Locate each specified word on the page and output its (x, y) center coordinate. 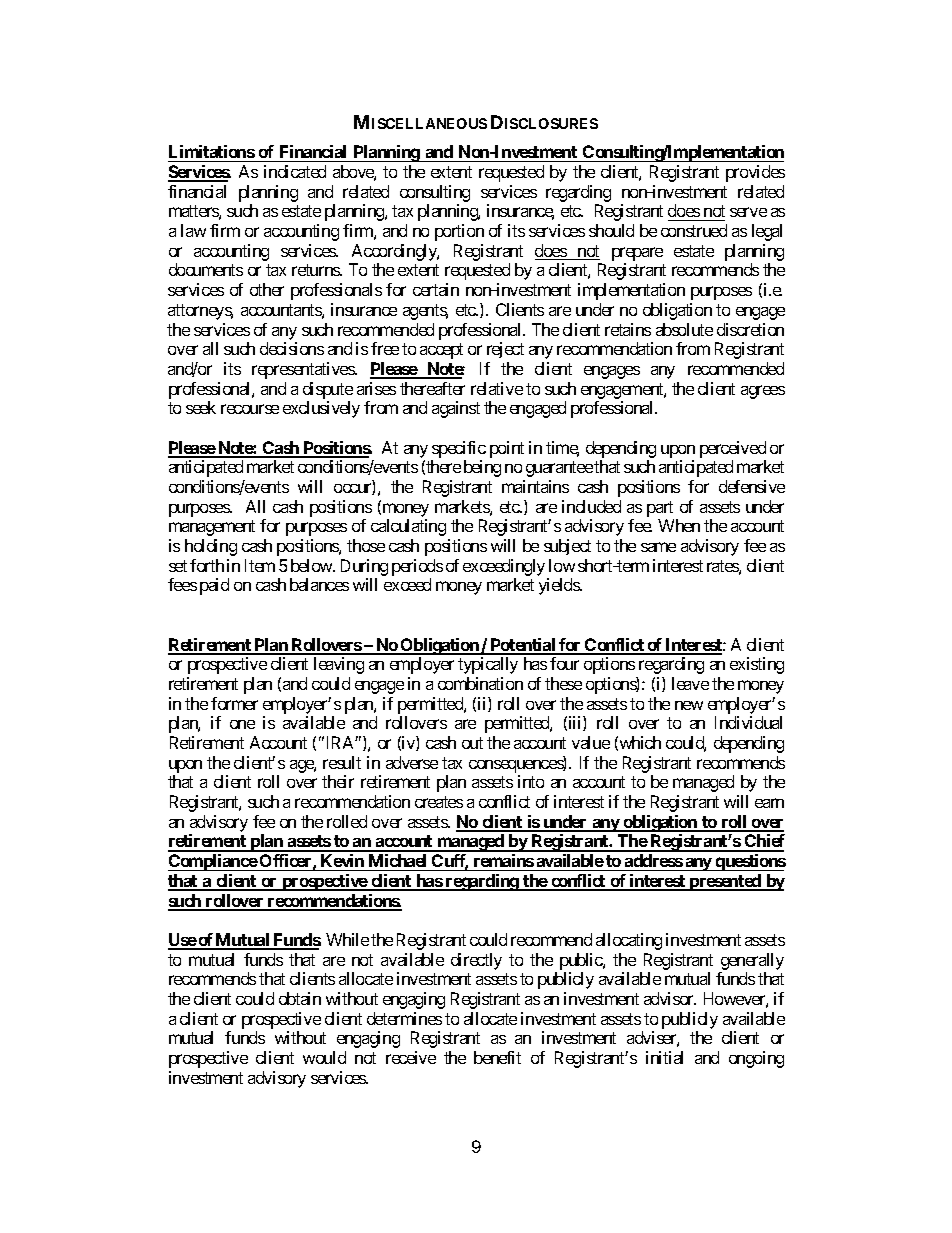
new (689, 705)
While (347, 939)
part (660, 509)
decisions (292, 348)
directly (476, 961)
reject (505, 350)
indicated (295, 171)
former (234, 703)
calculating (408, 527)
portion (459, 232)
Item (260, 565)
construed (694, 230)
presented (725, 882)
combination (480, 683)
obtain (300, 998)
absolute (684, 329)
